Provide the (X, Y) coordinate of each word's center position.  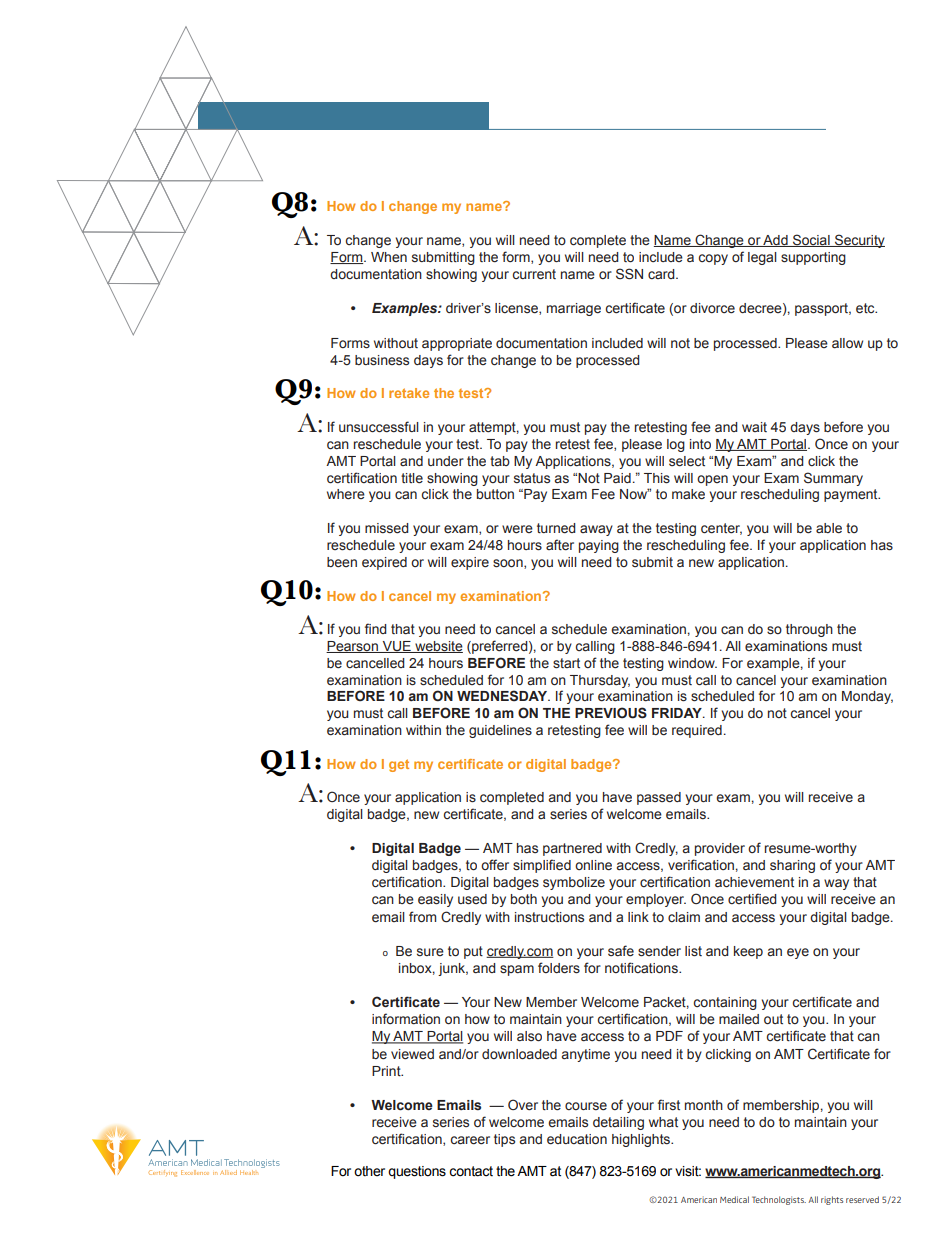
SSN (629, 274)
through (809, 630)
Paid (617, 478)
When (389, 257)
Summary (833, 479)
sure (430, 952)
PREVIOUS (611, 713)
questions (417, 1172)
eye (798, 953)
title (412, 478)
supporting (813, 258)
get (399, 765)
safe (621, 951)
